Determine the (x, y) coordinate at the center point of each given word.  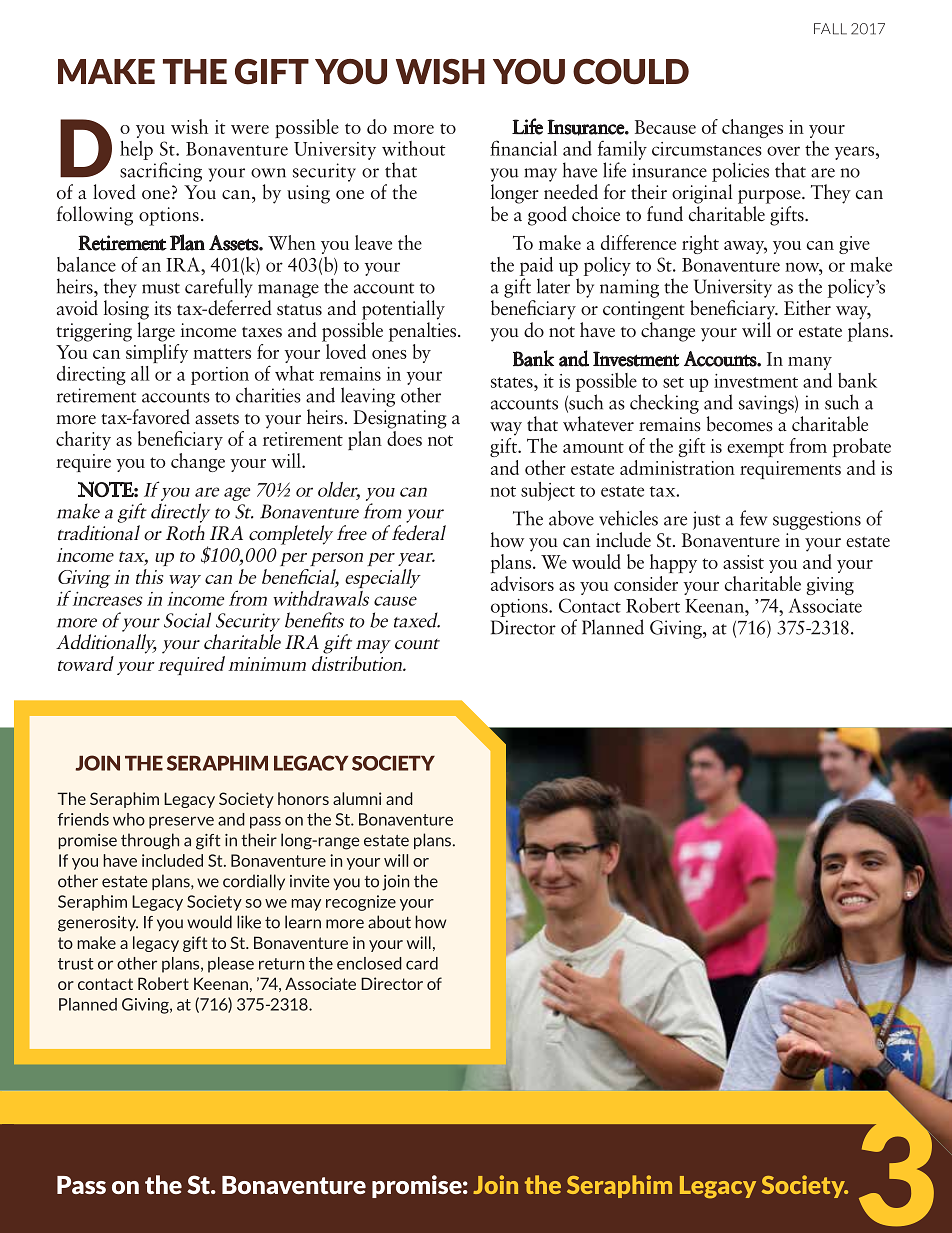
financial (523, 148)
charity (83, 440)
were (250, 129)
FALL (830, 29)
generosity (98, 924)
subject (548, 491)
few (753, 518)
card (422, 963)
